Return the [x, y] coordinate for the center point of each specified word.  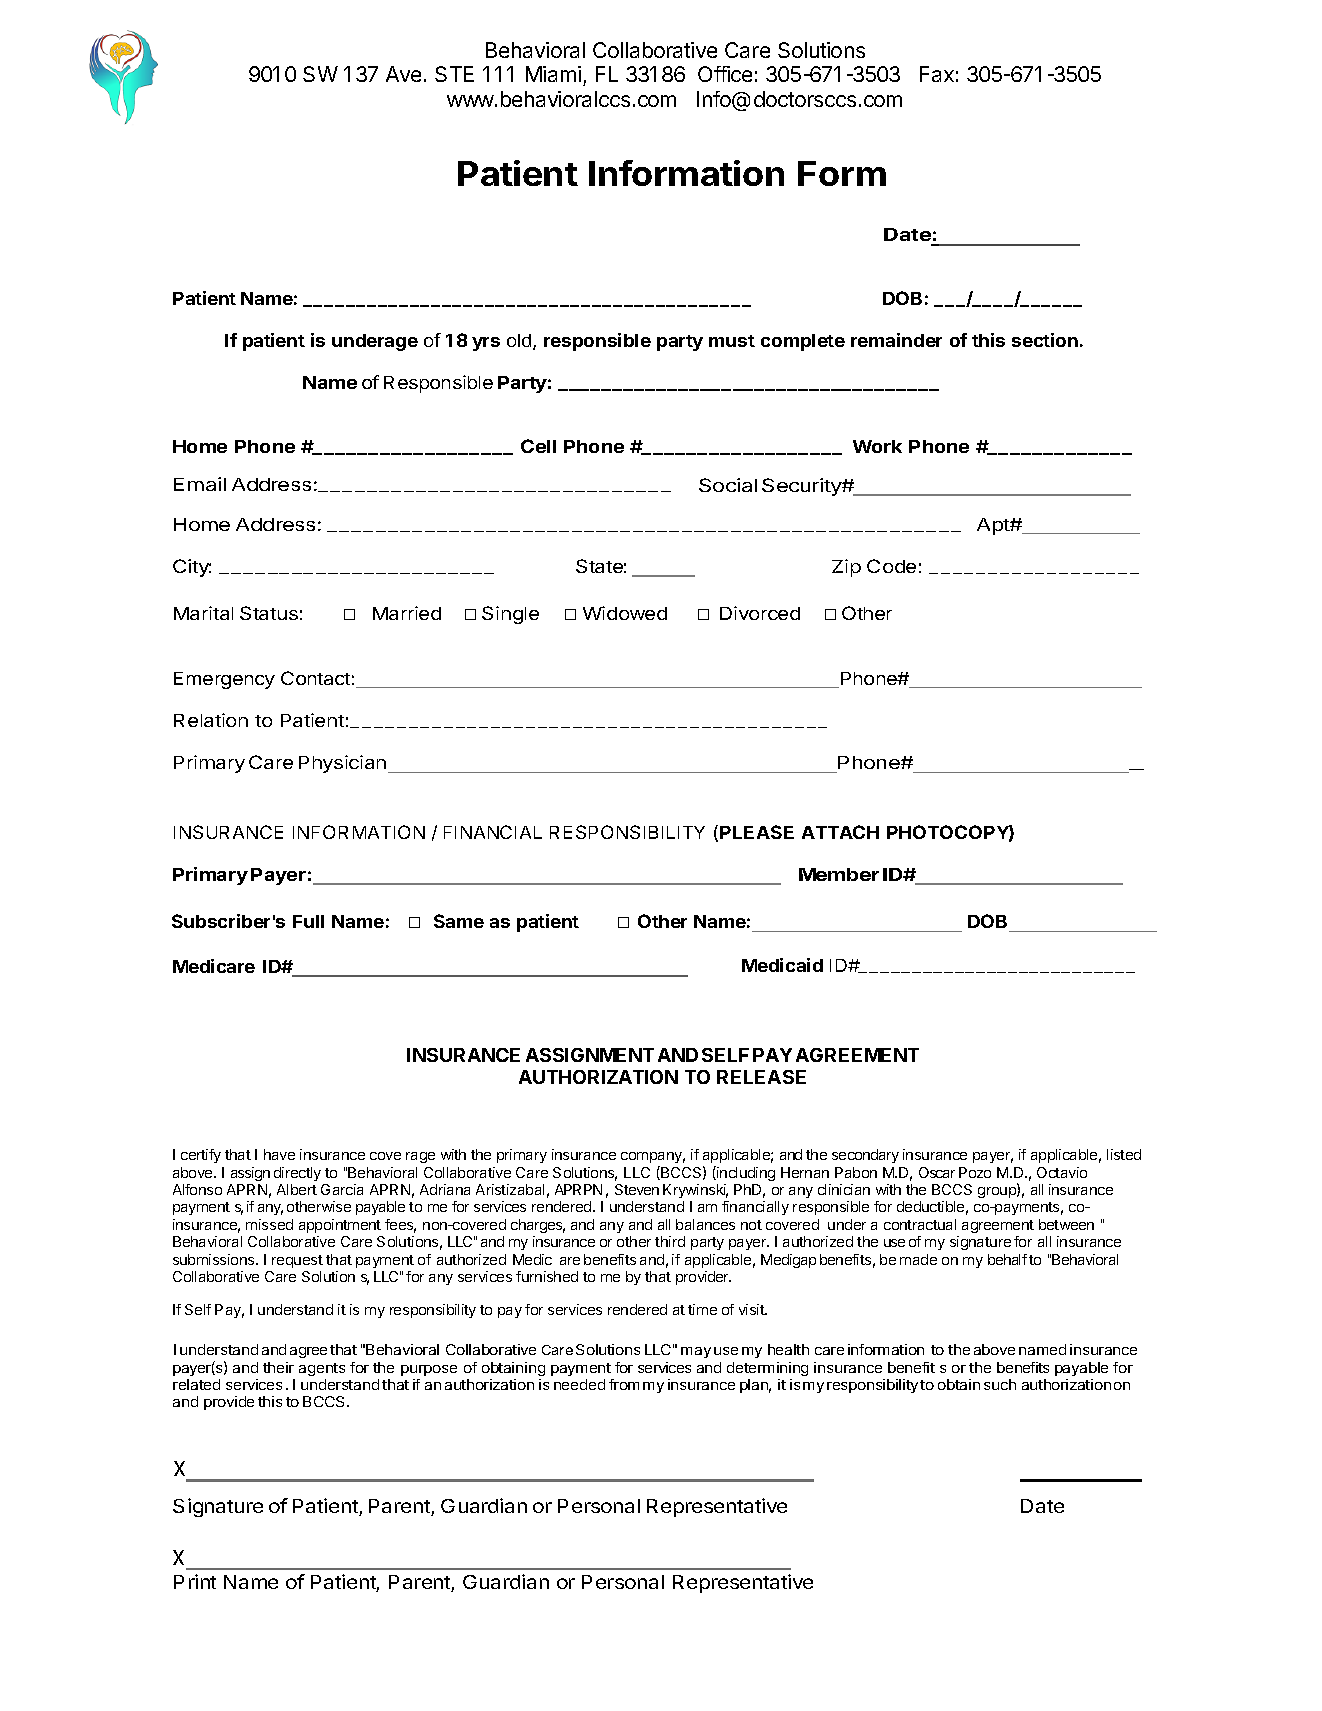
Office [725, 74]
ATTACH [840, 832]
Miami [553, 74]
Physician [344, 764]
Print [195, 1581]
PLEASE [757, 832]
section [1045, 340]
